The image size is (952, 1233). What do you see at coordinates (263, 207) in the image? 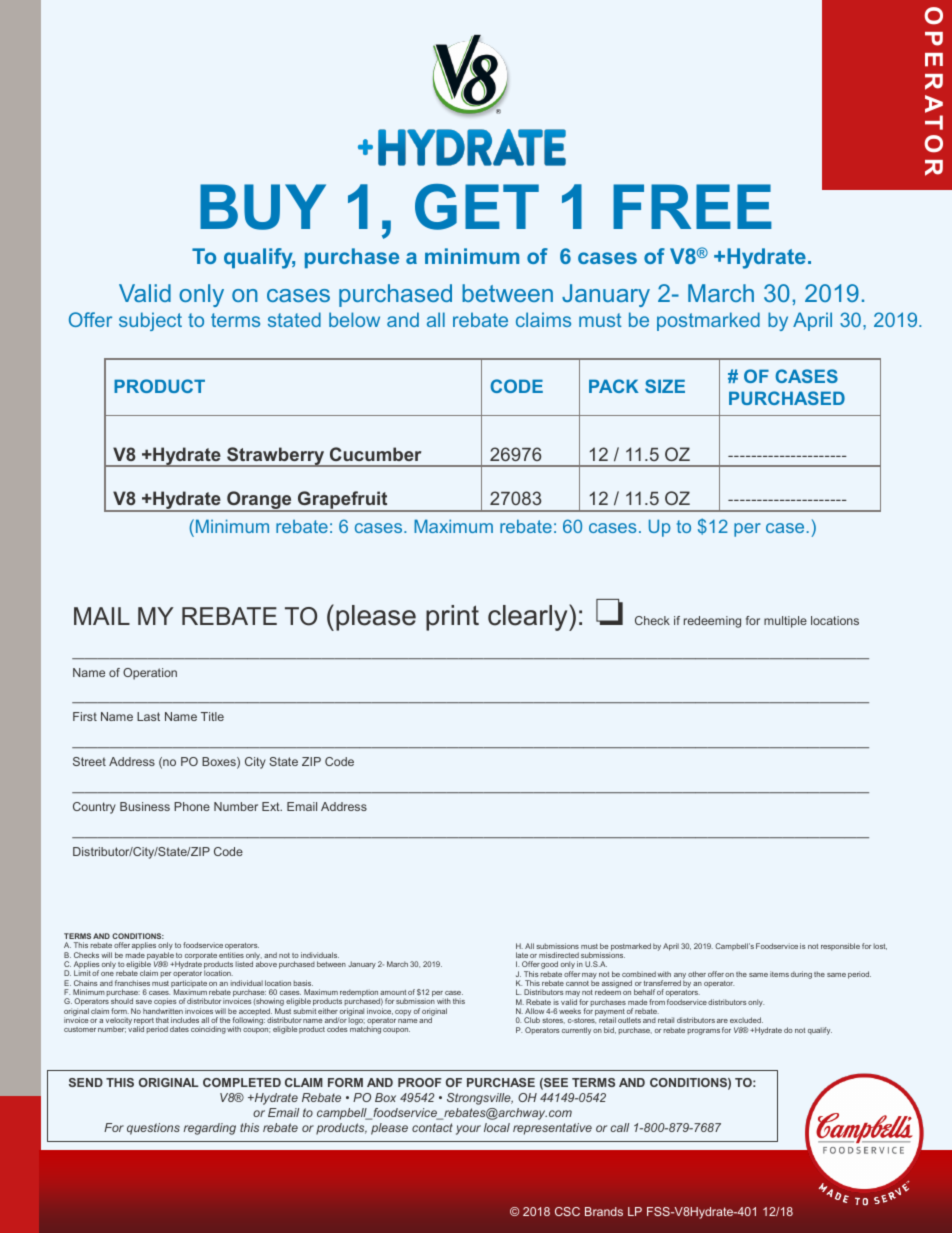
I see `BUY` at bounding box center [263, 207].
